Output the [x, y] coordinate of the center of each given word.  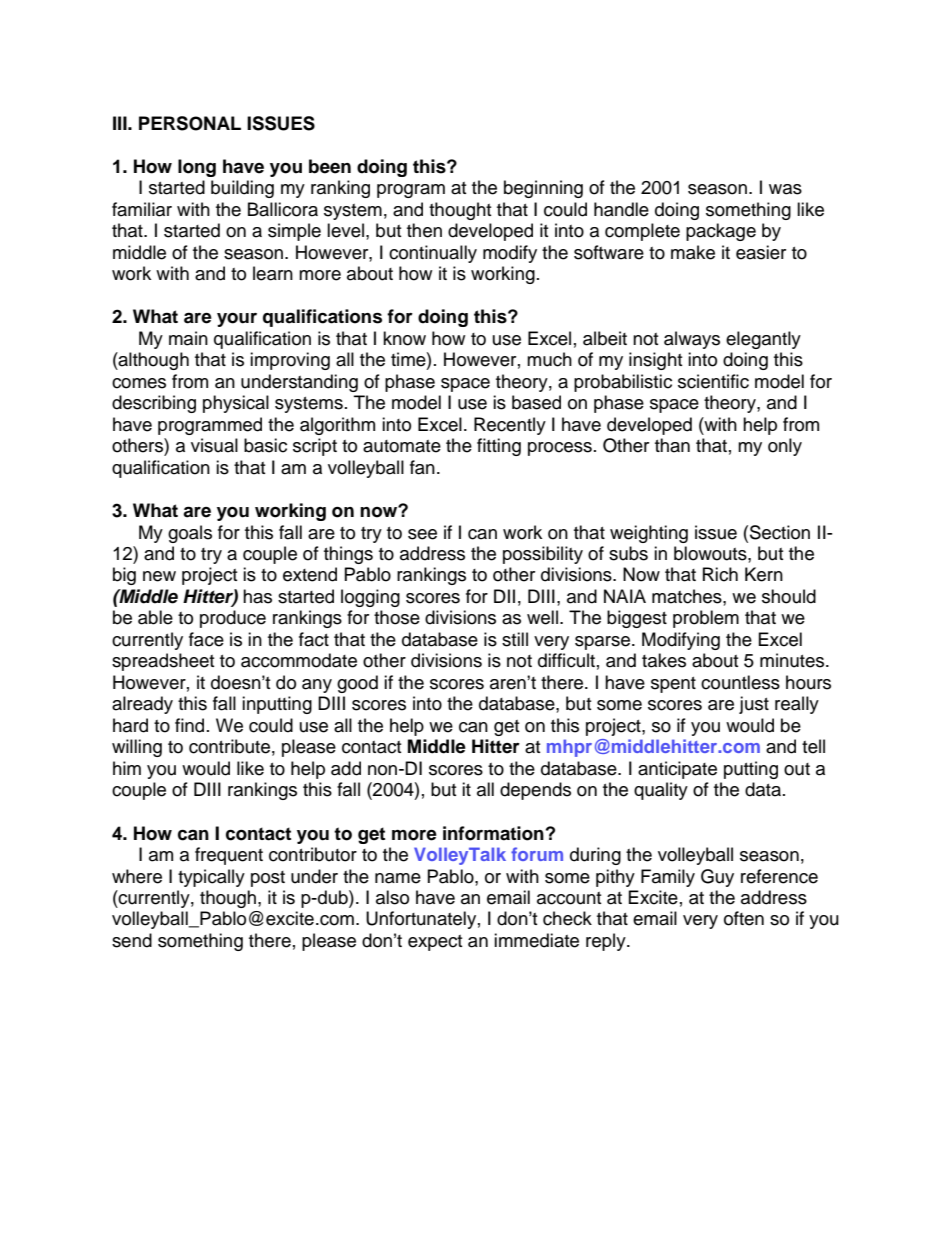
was [785, 189]
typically [211, 878]
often [744, 918]
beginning [543, 189]
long [197, 168]
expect [435, 943]
